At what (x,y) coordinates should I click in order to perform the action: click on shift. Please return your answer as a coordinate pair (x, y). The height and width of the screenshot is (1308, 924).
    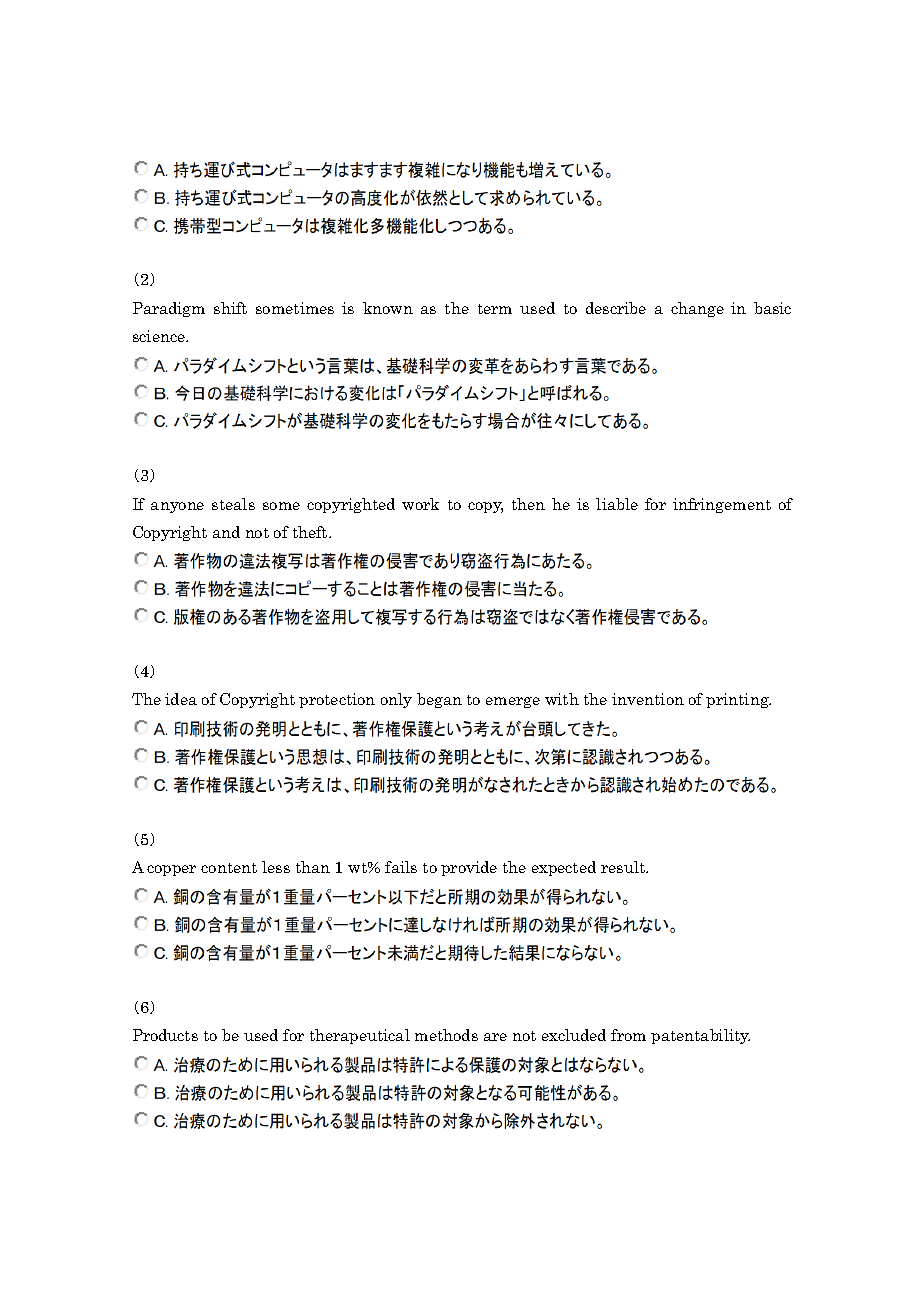
    Looking at the image, I should click on (230, 308).
